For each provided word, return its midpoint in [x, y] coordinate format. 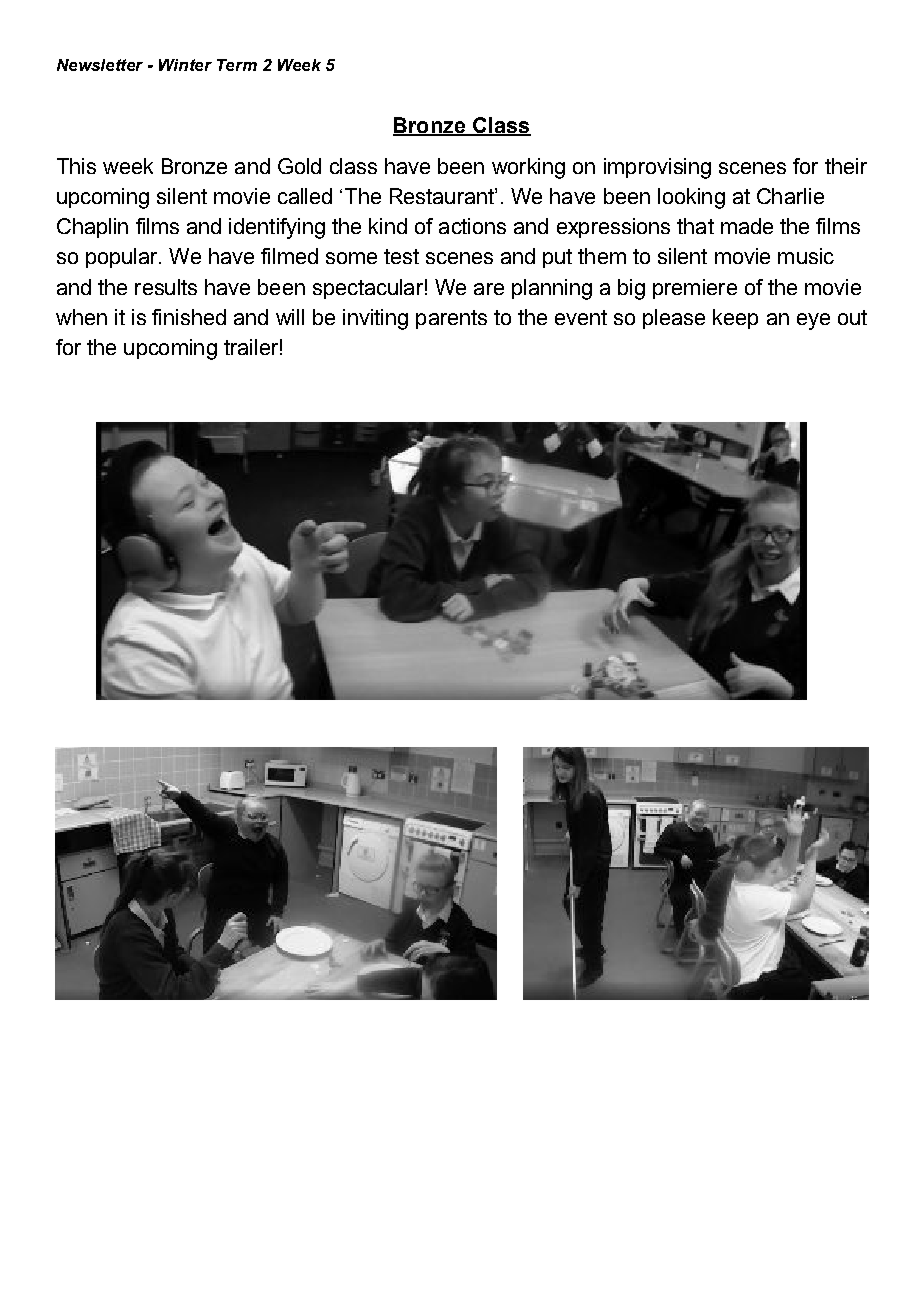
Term [237, 65]
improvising [657, 168]
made [747, 226]
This [76, 166]
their [846, 166]
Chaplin [92, 228]
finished [189, 317]
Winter [185, 65]
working [528, 168]
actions [472, 226]
